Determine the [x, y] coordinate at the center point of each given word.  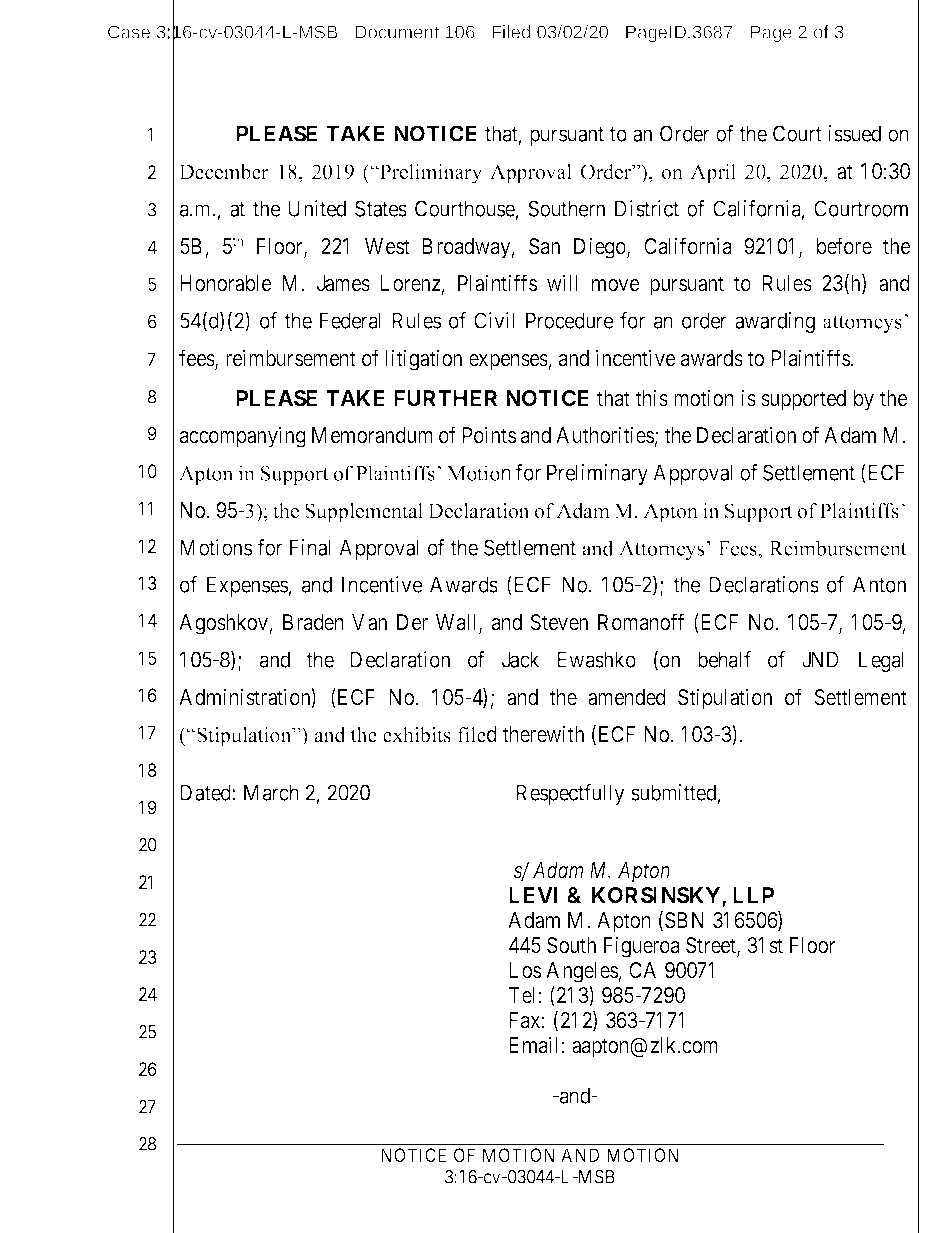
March [271, 792]
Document [397, 32]
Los [525, 970]
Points [489, 435]
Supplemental [364, 513]
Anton [879, 584]
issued [854, 133]
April [713, 174]
